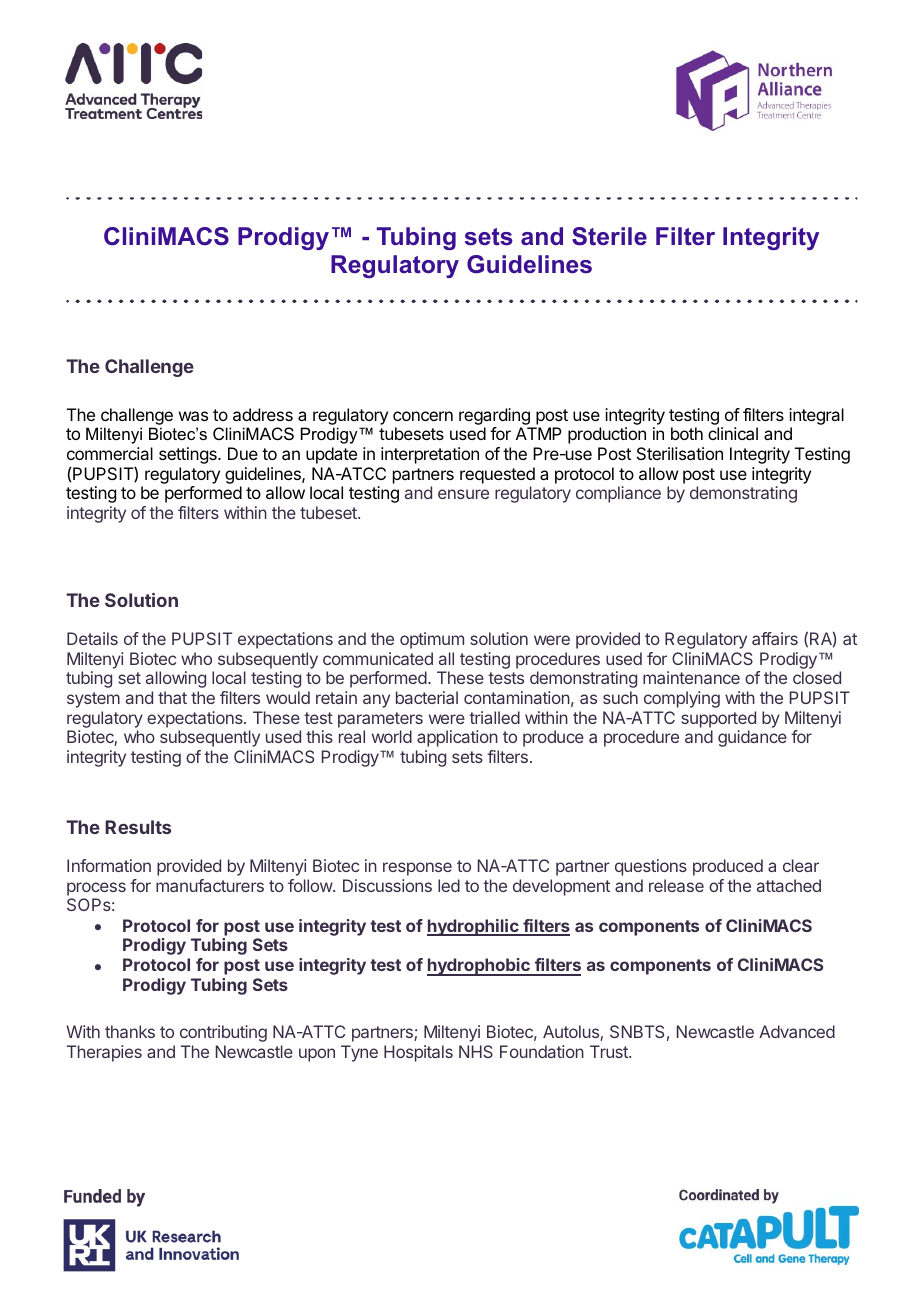 This screenshot has height=1308, width=924. What do you see at coordinates (816, 418) in the screenshot?
I see `integral` at bounding box center [816, 418].
